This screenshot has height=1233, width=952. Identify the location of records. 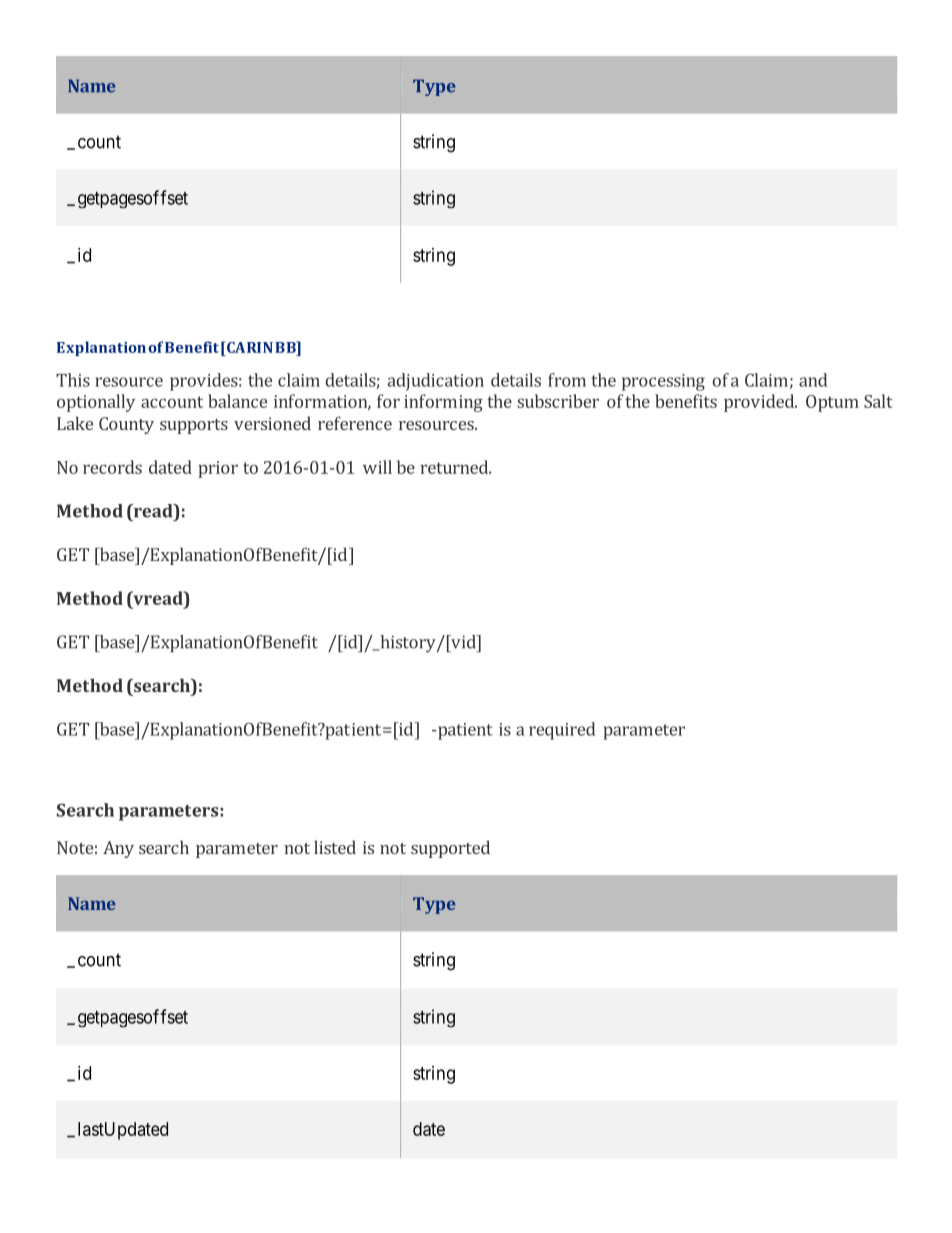
(112, 467).
